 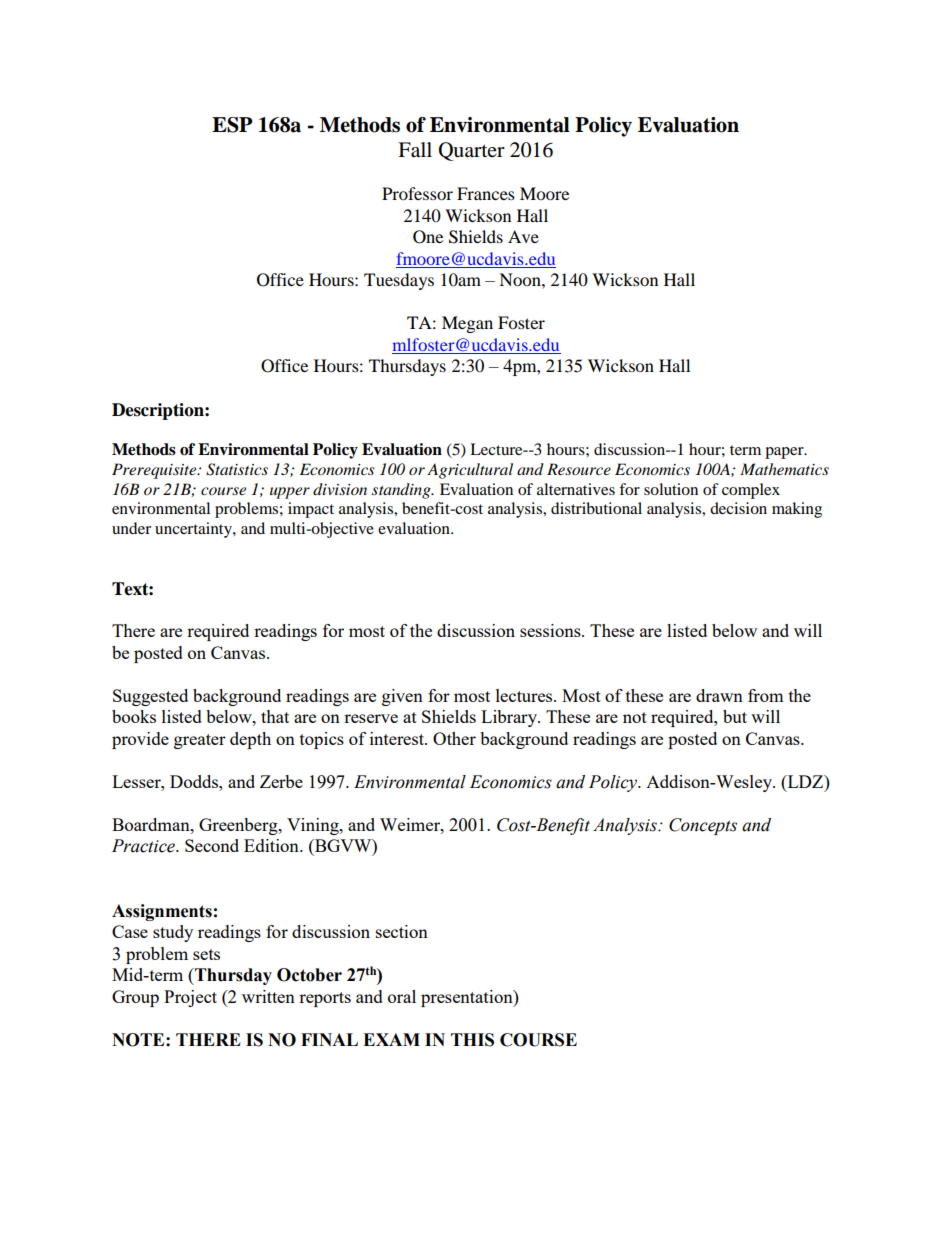 I want to click on sessions, so click(x=551, y=630).
